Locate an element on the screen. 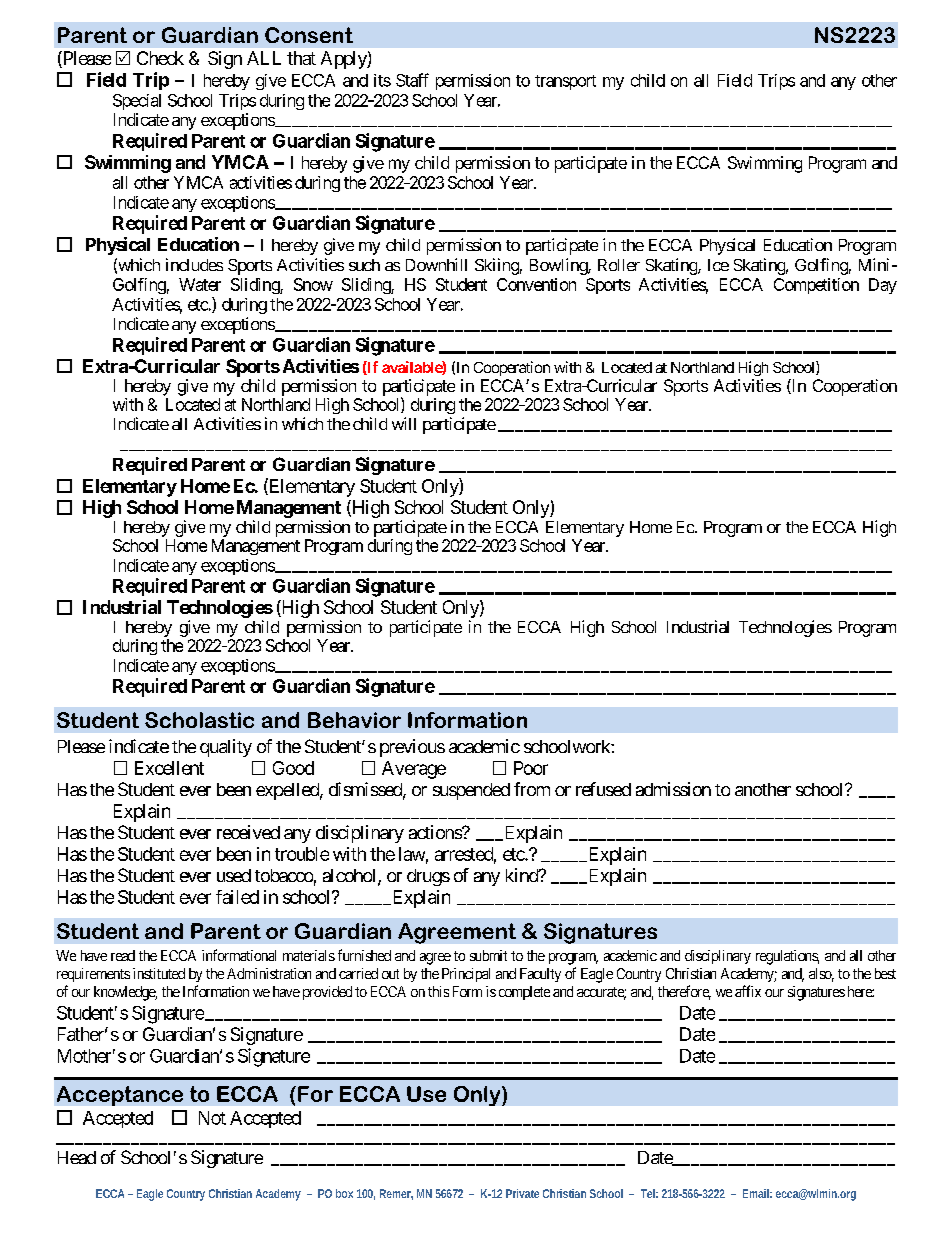 The width and height of the screenshot is (952, 1233). transport is located at coordinates (565, 82).
